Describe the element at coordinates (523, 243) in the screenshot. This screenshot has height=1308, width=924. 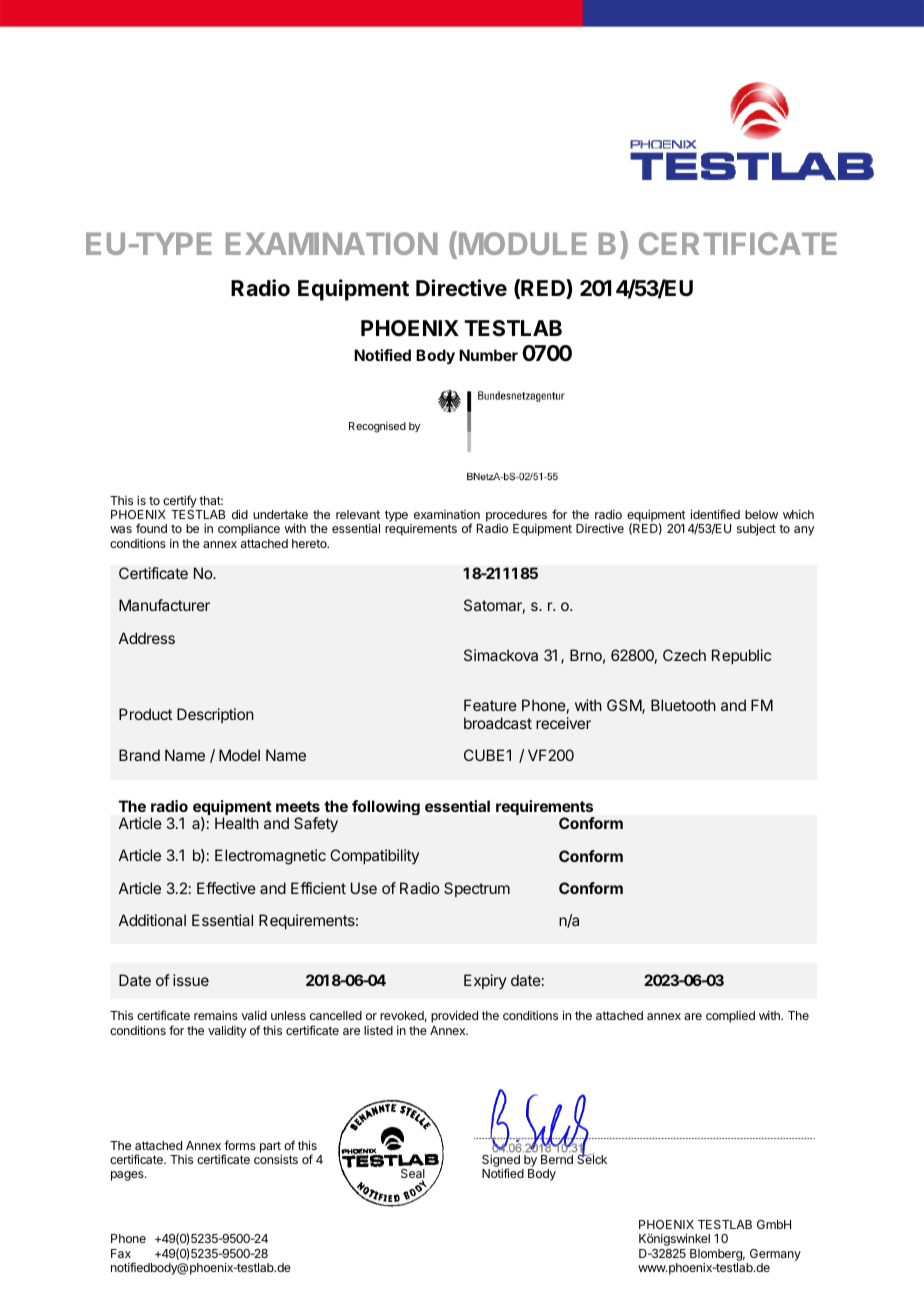
I see `MODULE` at that location.
